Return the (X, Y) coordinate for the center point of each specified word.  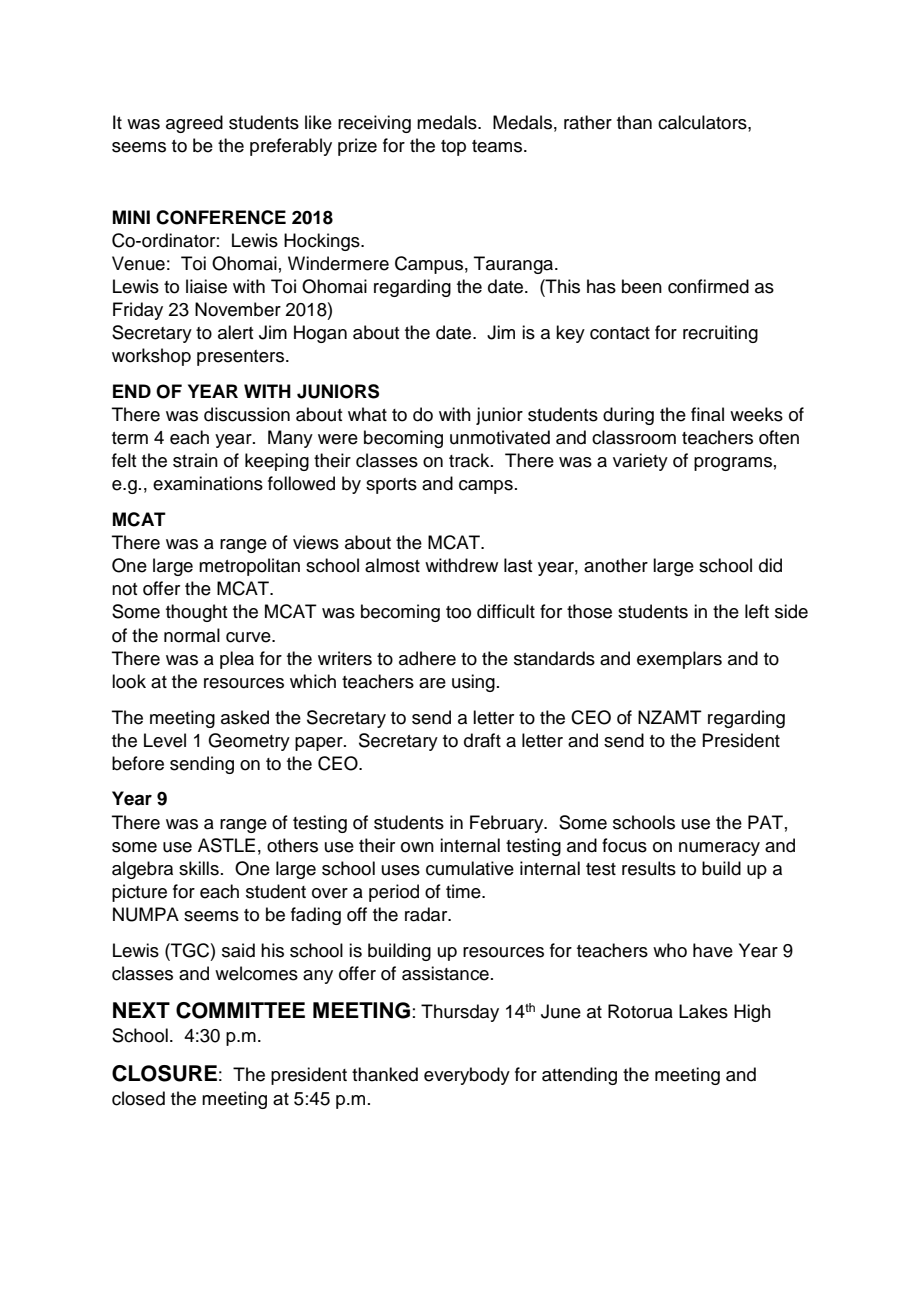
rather (588, 122)
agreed (194, 124)
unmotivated (500, 437)
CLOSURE (164, 1073)
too (458, 612)
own (417, 847)
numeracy (719, 849)
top (453, 148)
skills (199, 868)
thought (196, 613)
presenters (242, 358)
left (757, 611)
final (707, 414)
